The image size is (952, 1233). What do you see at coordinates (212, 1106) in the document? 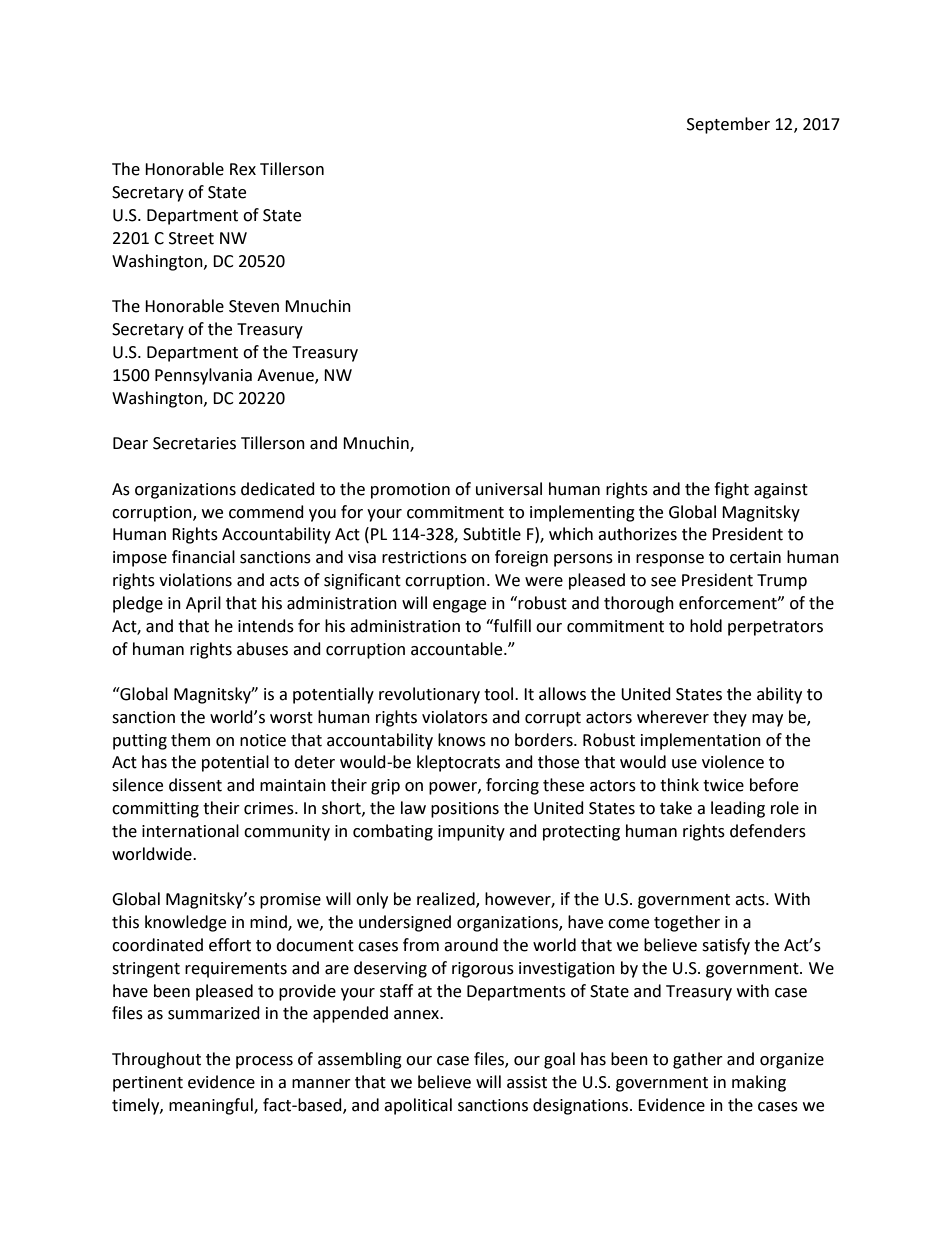
I see `meaningful` at bounding box center [212, 1106].
